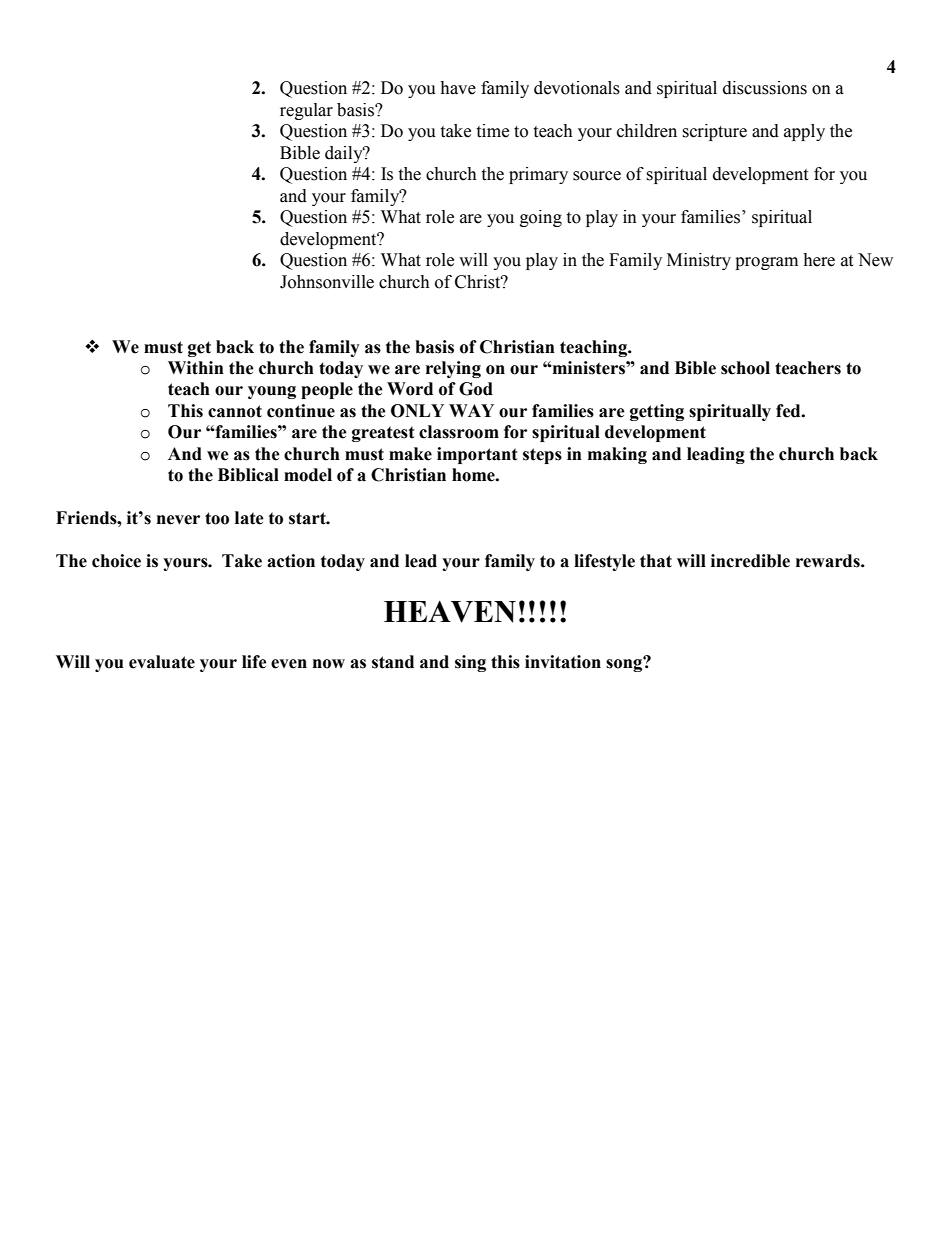 Image resolution: width=952 pixels, height=1233 pixels. Describe the element at coordinates (162, 662) in the screenshot. I see `evaluate` at that location.
